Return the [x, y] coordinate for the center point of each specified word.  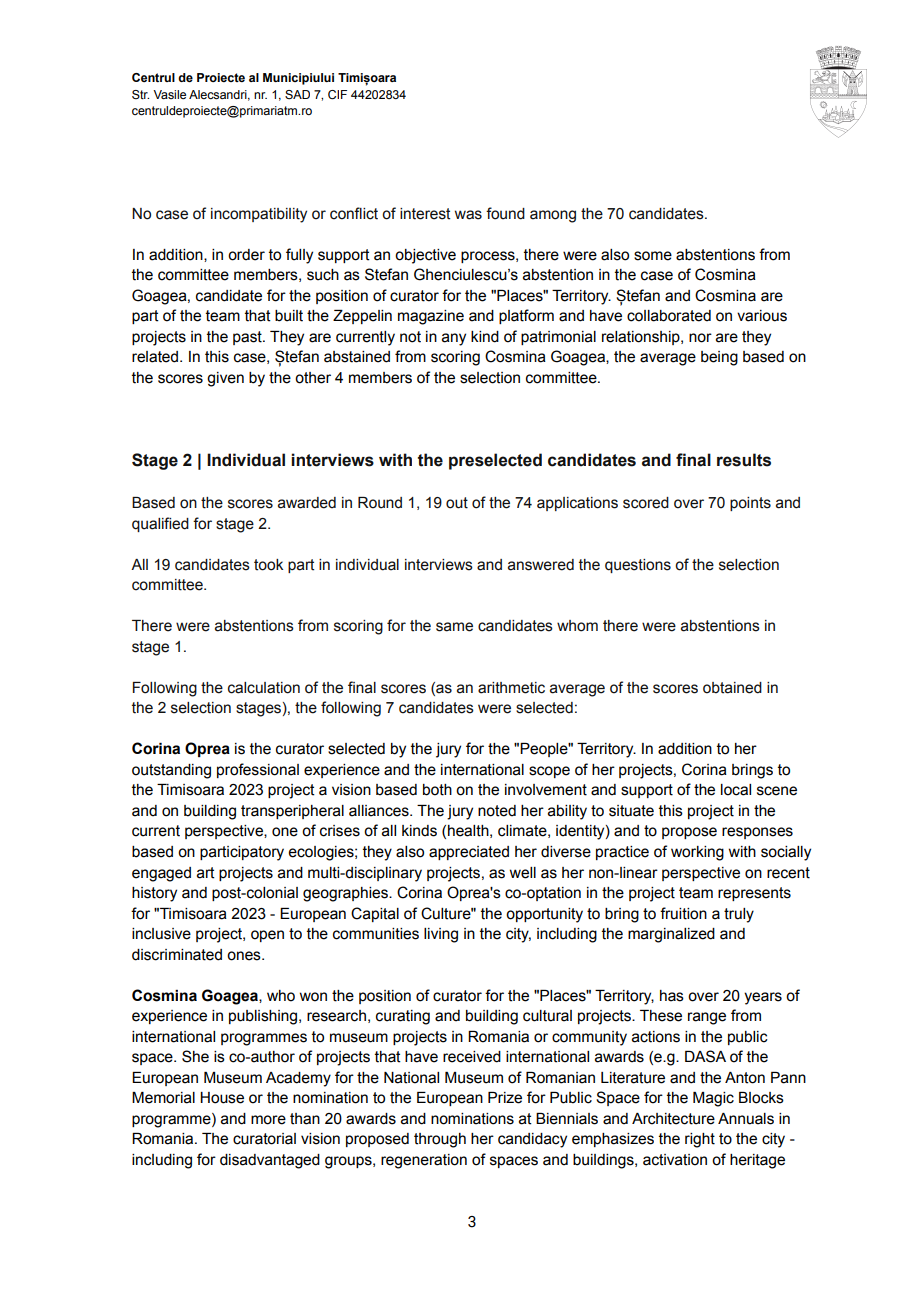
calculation [264, 688]
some [653, 256]
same [454, 627]
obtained [732, 688]
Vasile [169, 94]
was [468, 215]
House [222, 1098]
